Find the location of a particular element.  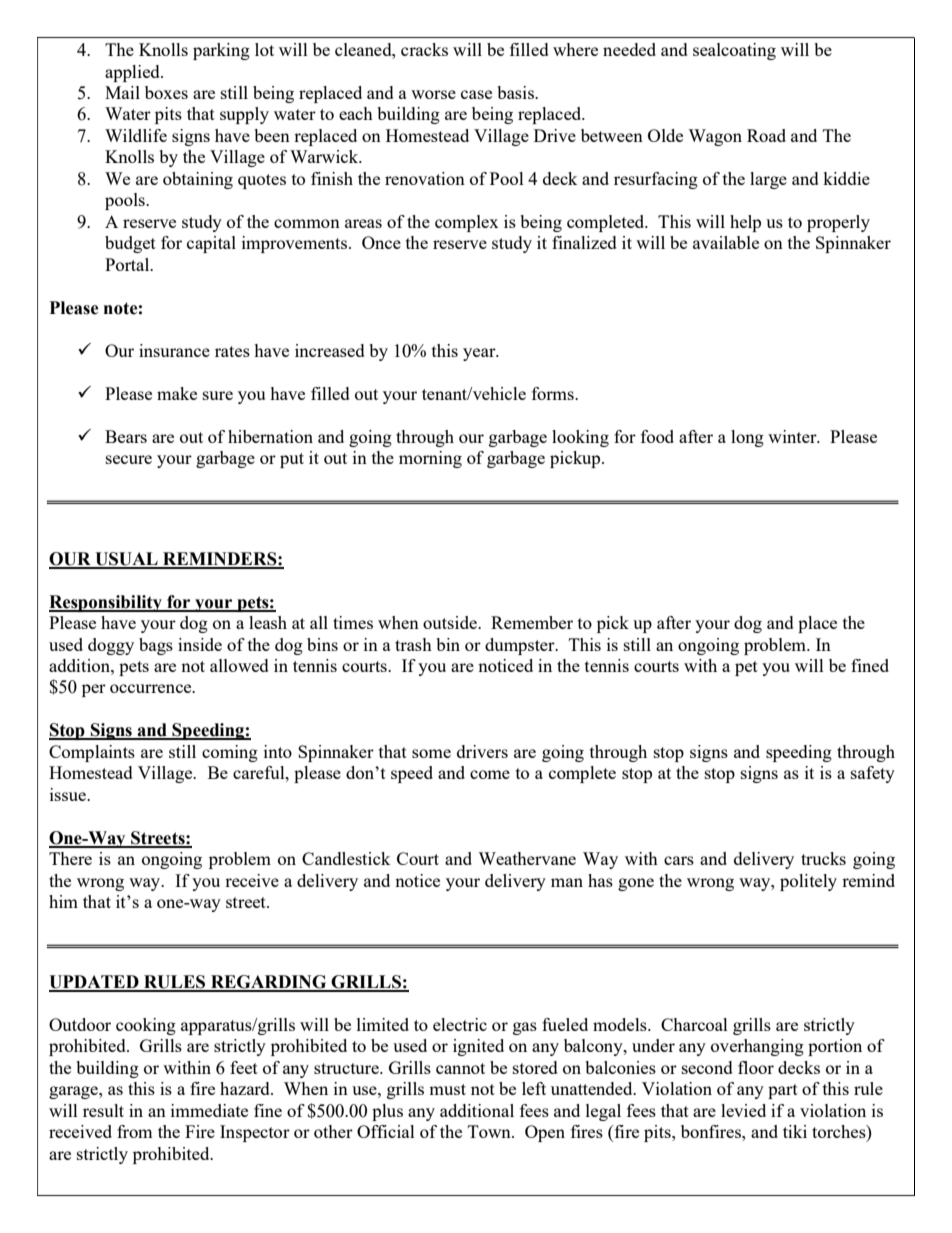

outside is located at coordinates (451, 622).
